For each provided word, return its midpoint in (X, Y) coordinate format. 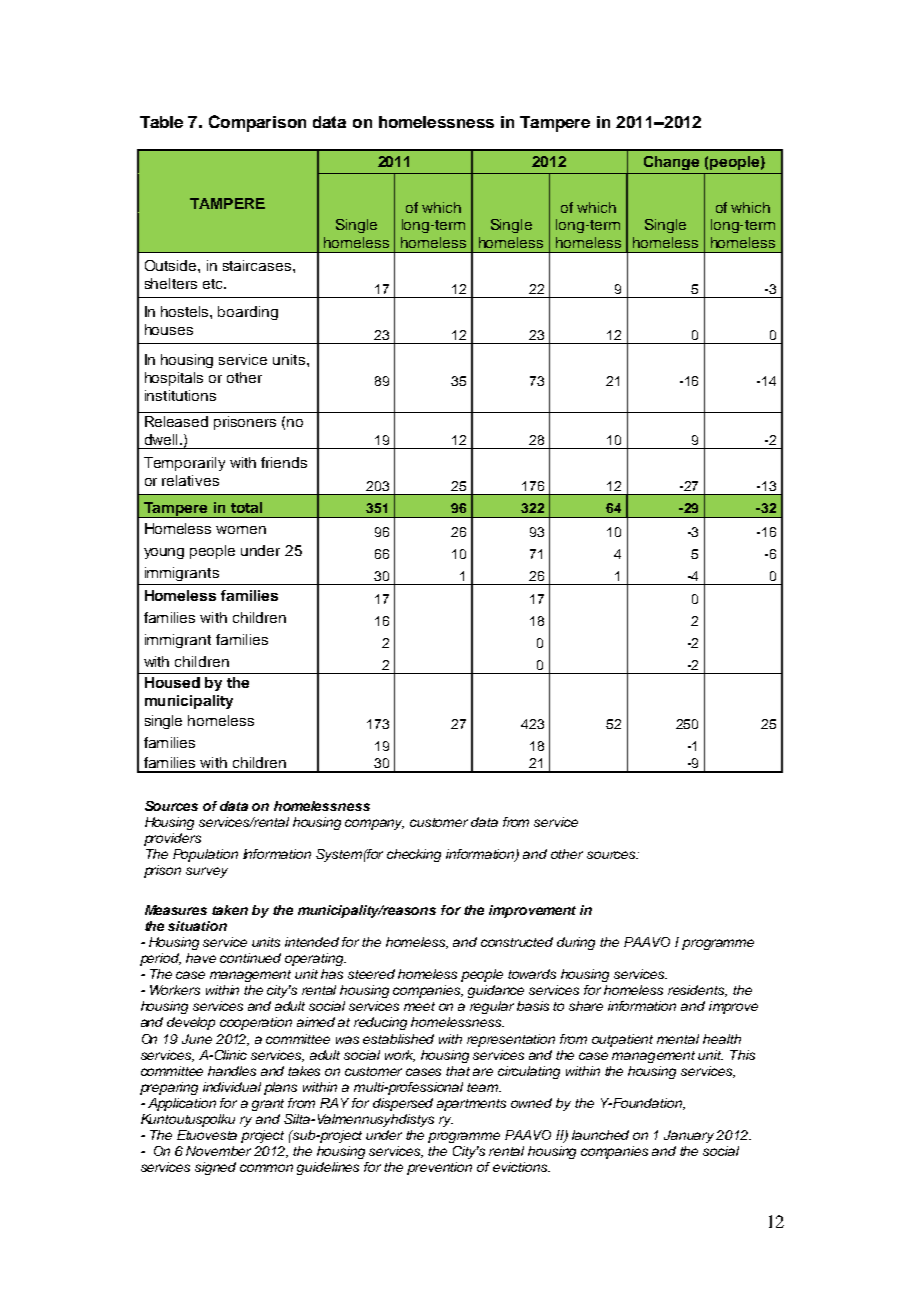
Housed (172, 682)
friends (284, 462)
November (218, 1151)
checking (414, 855)
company (374, 824)
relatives (190, 480)
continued (250, 958)
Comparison (257, 123)
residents (697, 991)
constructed (517, 942)
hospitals (174, 379)
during (576, 943)
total (246, 507)
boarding (248, 313)
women (241, 530)
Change (671, 163)
